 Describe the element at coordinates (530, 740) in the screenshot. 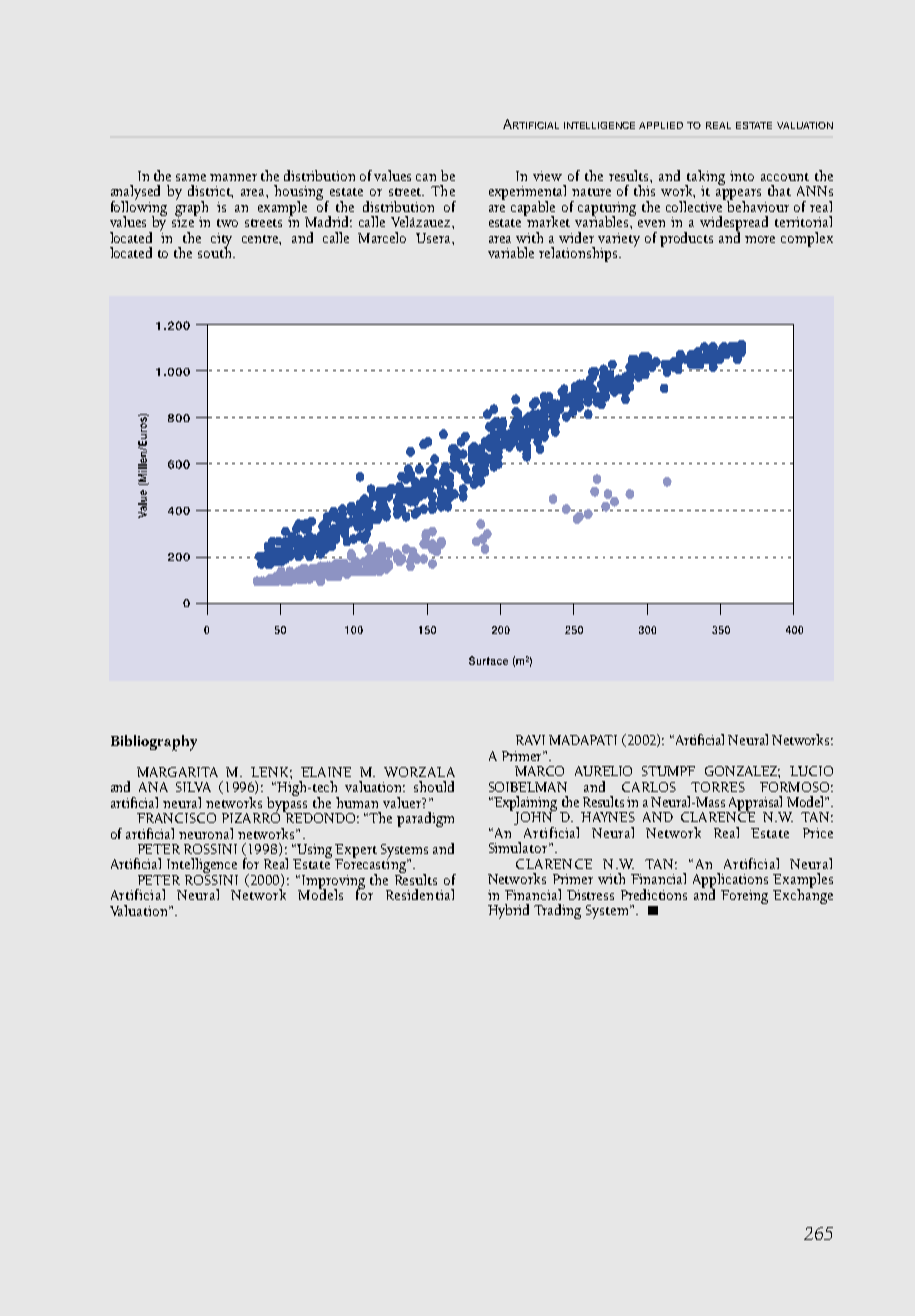

I see `RAVI` at that location.
